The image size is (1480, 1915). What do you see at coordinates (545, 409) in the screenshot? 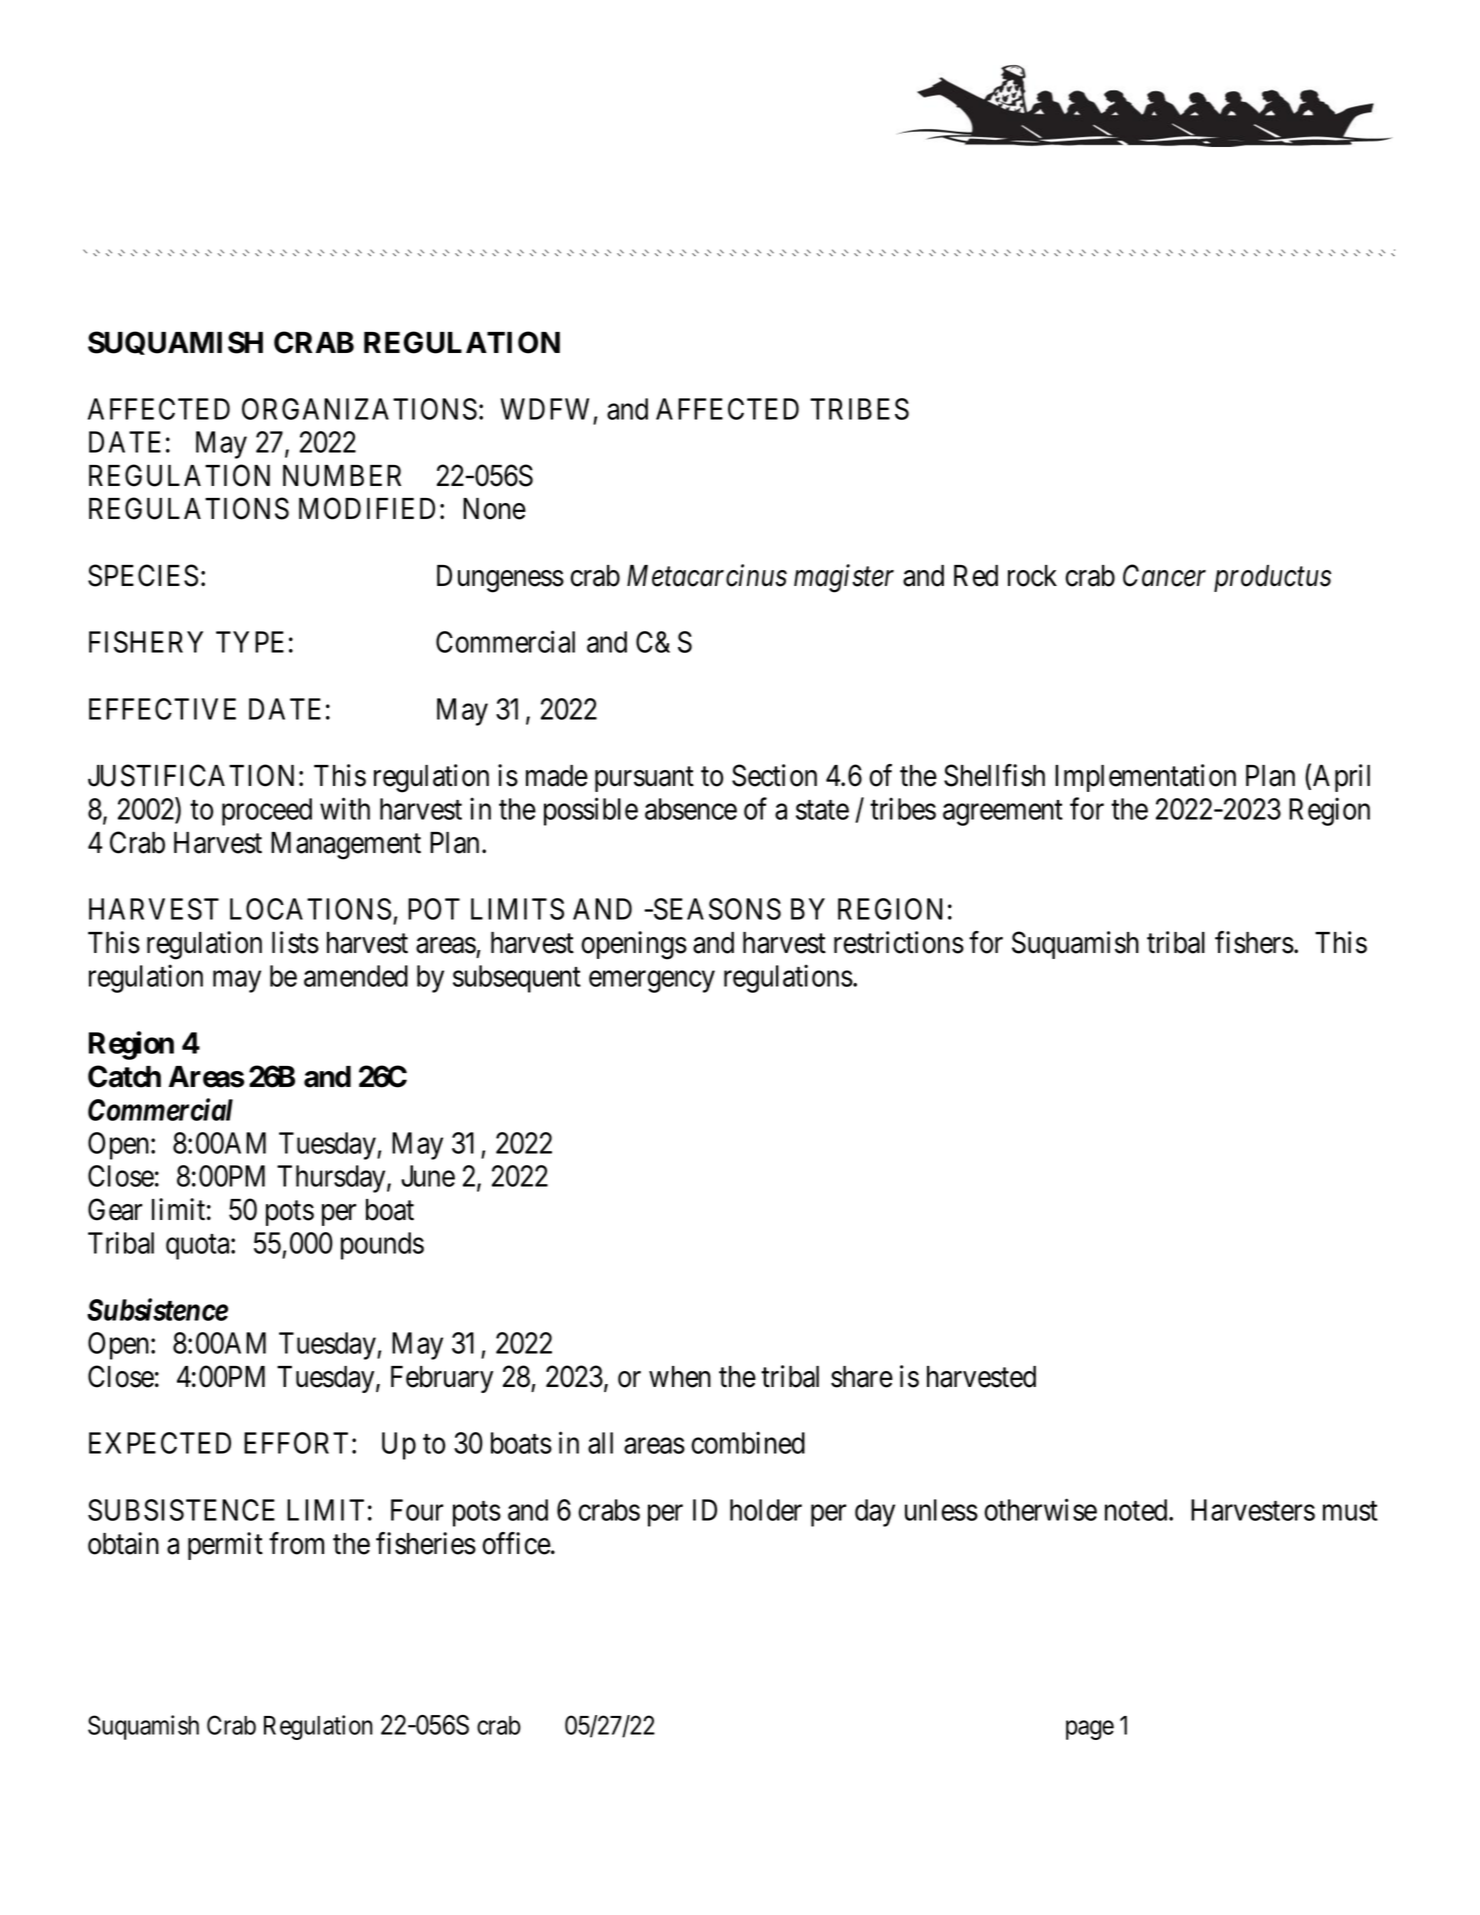
I see `WDFW` at bounding box center [545, 409].
